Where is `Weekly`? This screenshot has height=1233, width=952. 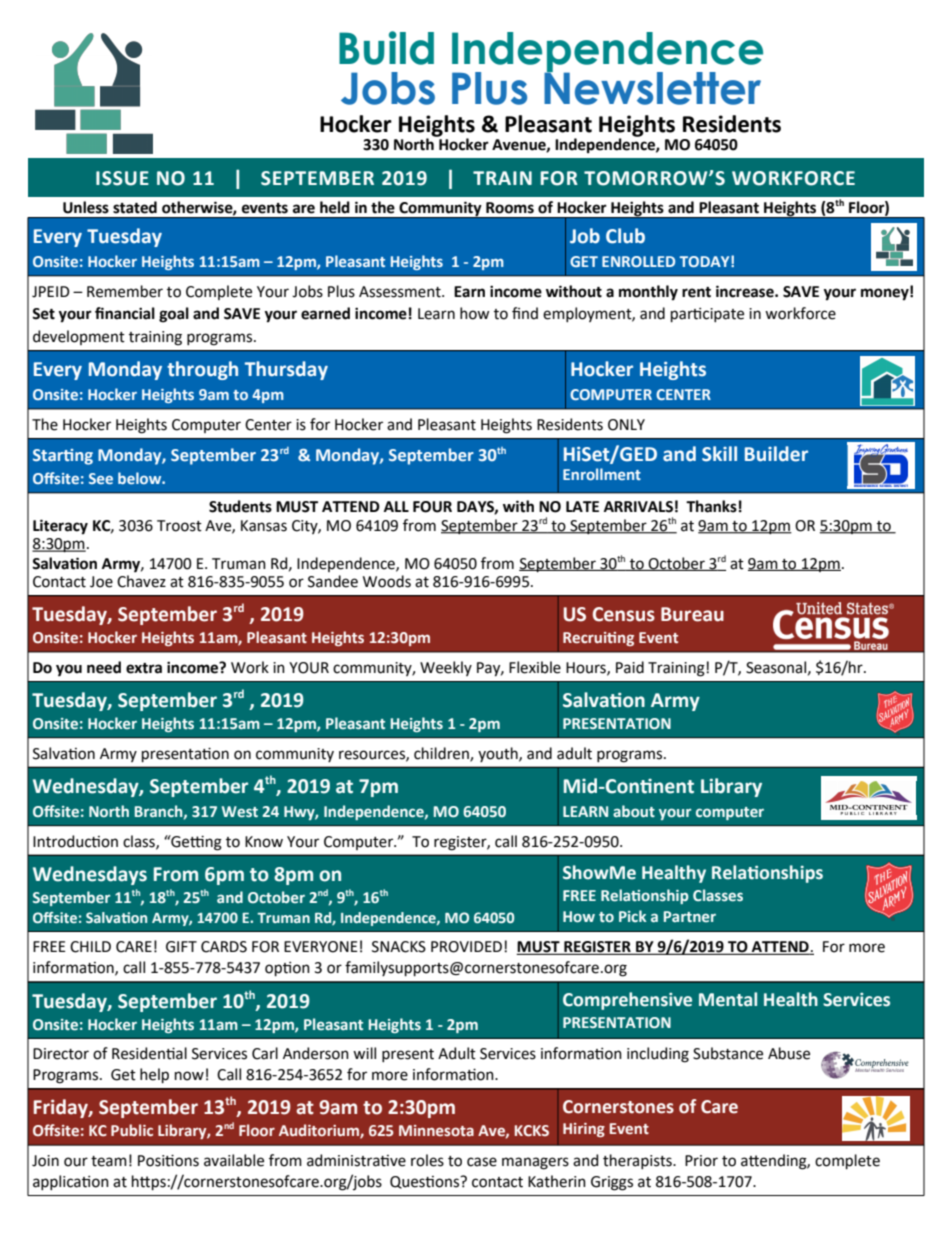
Weekly is located at coordinates (446, 668).
